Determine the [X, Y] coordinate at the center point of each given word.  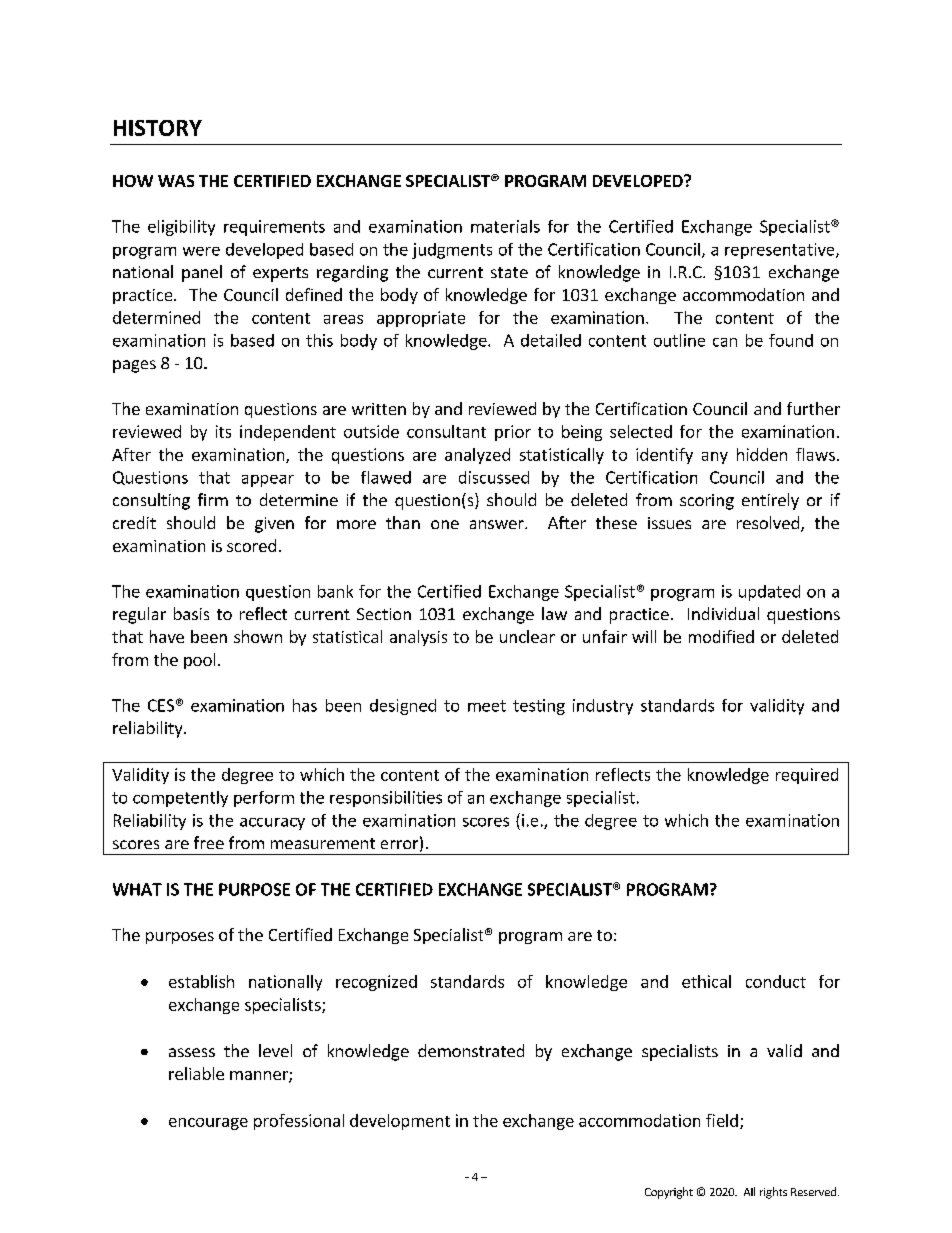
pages [134, 366]
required [807, 776]
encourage [208, 1124]
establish [201, 981]
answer [498, 524]
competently [180, 799]
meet [487, 706]
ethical [706, 981]
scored [251, 545]
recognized [376, 983]
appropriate [421, 319]
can [725, 342]
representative [781, 251]
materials [505, 226]
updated [769, 593]
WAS [176, 181]
